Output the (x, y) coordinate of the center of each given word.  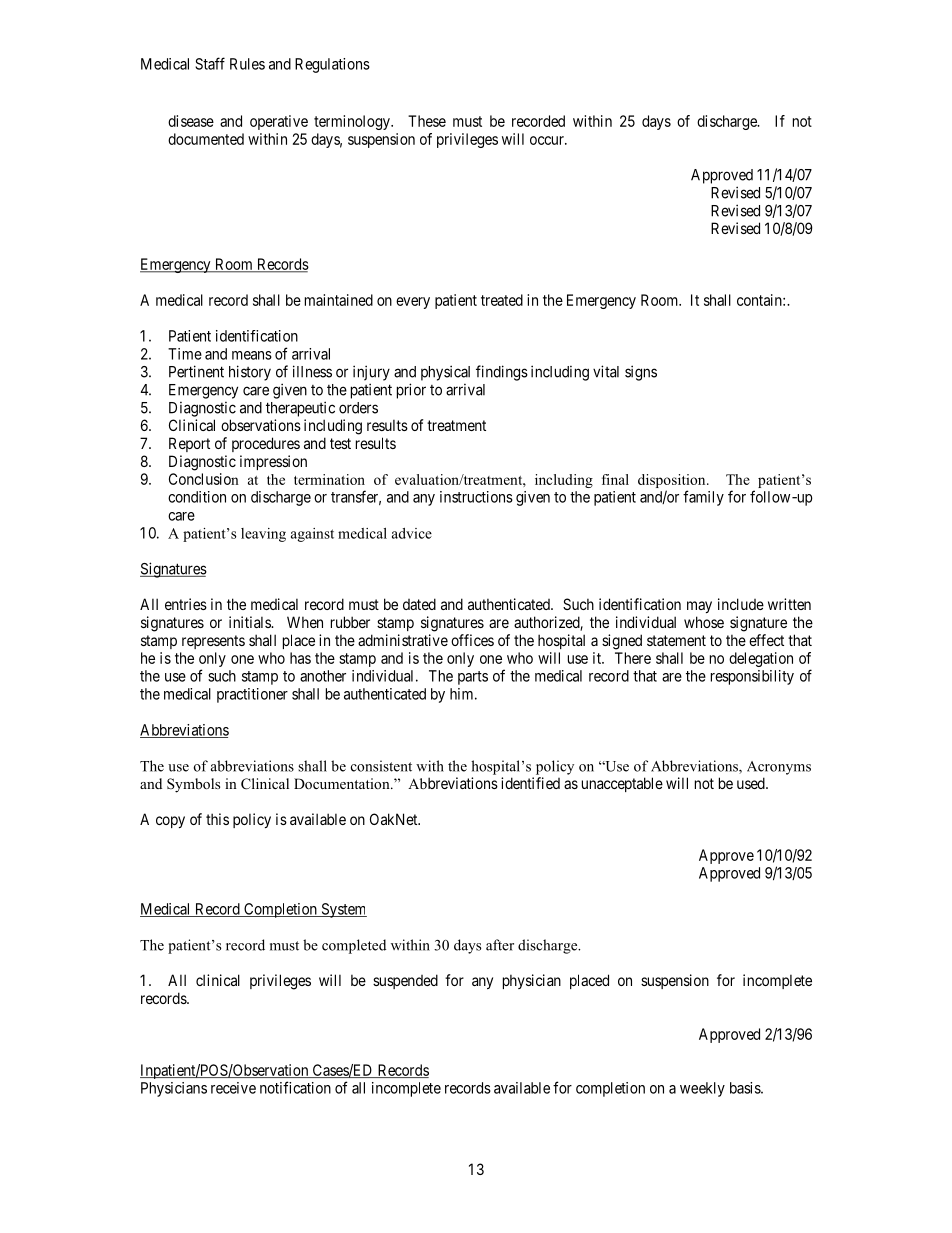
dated (419, 604)
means (252, 355)
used (752, 783)
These (427, 121)
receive (233, 1088)
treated (502, 300)
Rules (247, 64)
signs (641, 373)
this (217, 819)
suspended (405, 981)
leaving (263, 535)
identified (530, 783)
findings (502, 373)
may (699, 607)
